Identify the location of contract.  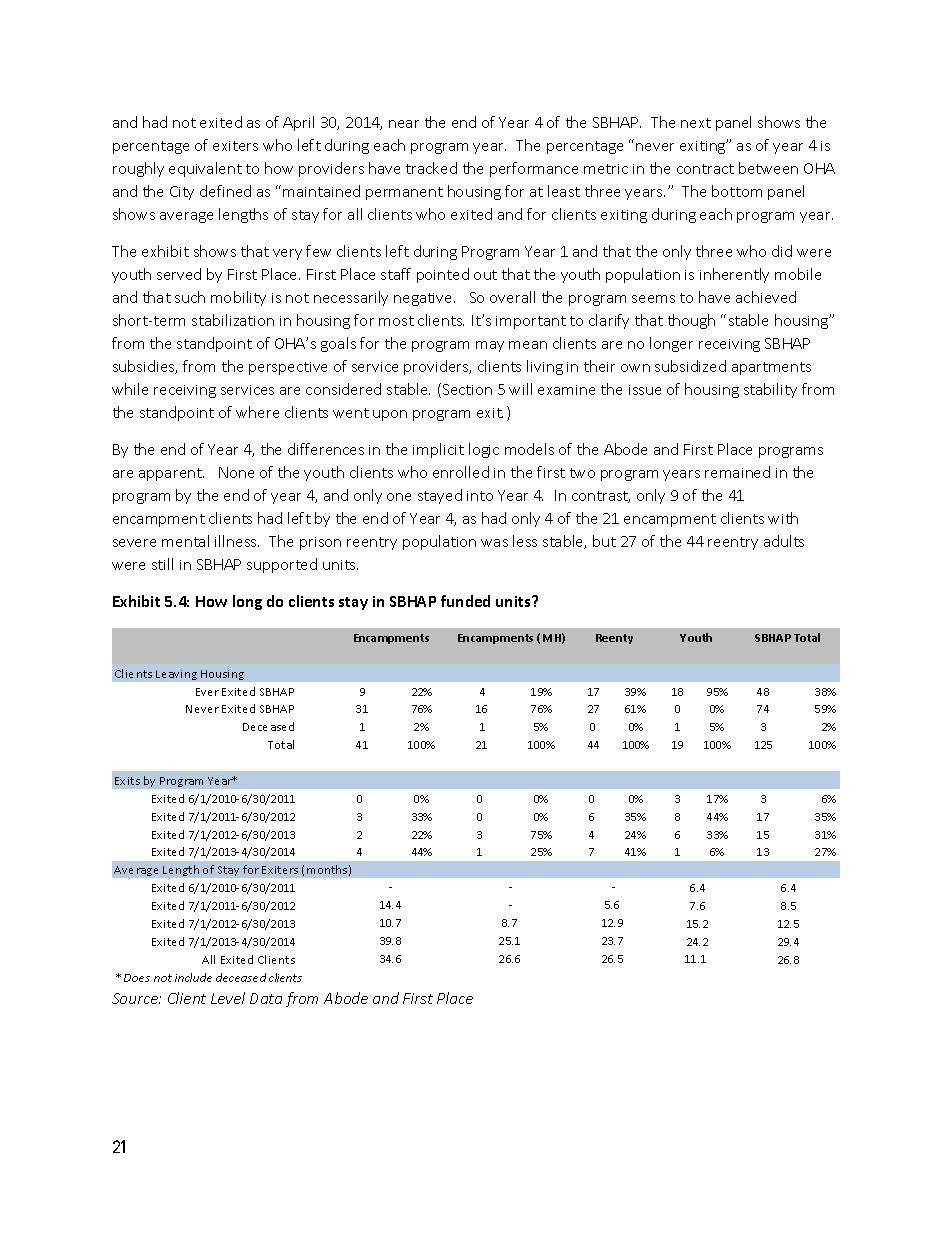
(705, 169).
